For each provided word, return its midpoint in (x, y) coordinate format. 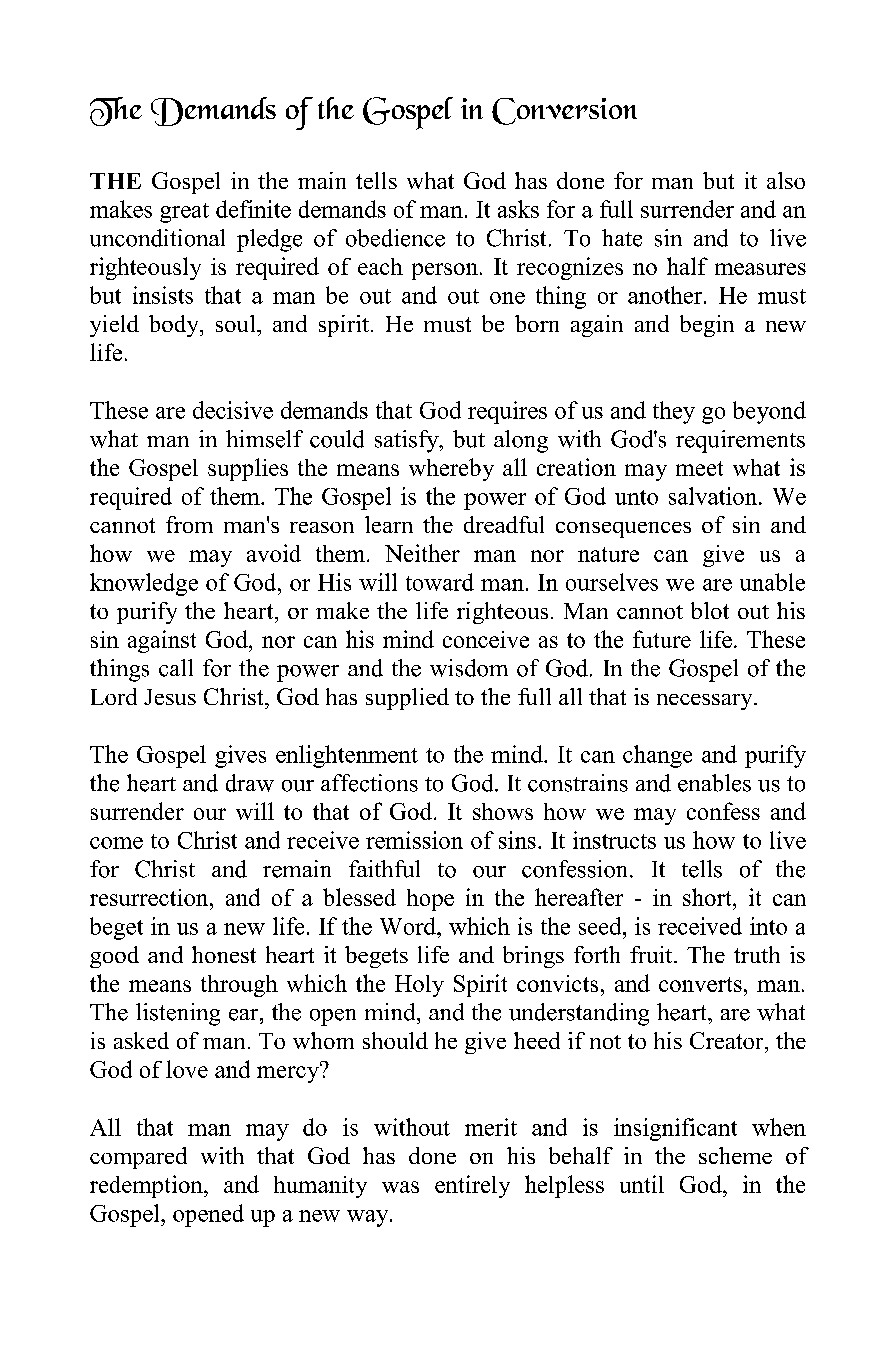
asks (518, 209)
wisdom (469, 668)
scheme (735, 1155)
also (786, 180)
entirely (472, 1186)
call (176, 668)
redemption (147, 1186)
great (184, 213)
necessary (706, 702)
